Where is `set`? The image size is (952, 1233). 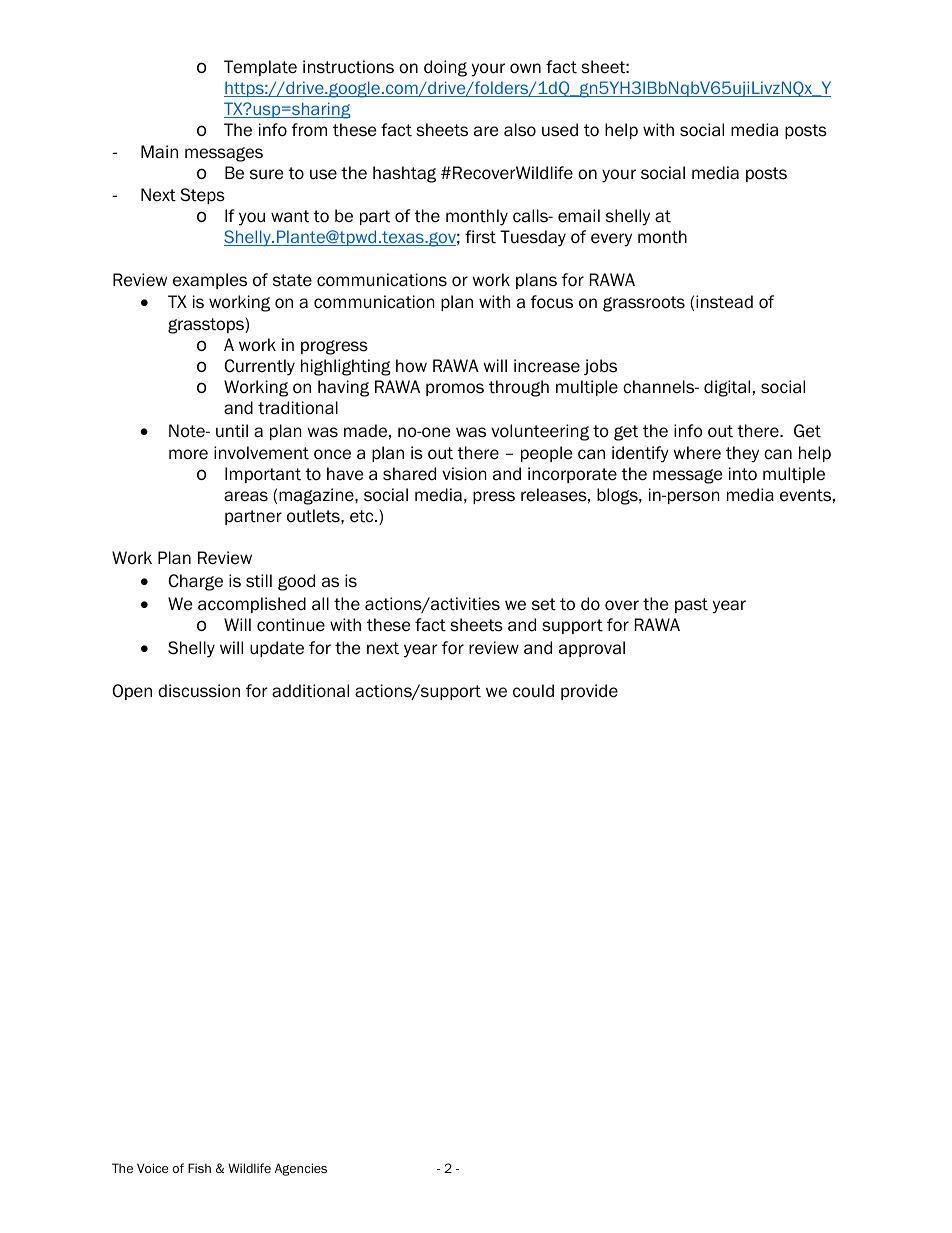
set is located at coordinates (544, 604).
